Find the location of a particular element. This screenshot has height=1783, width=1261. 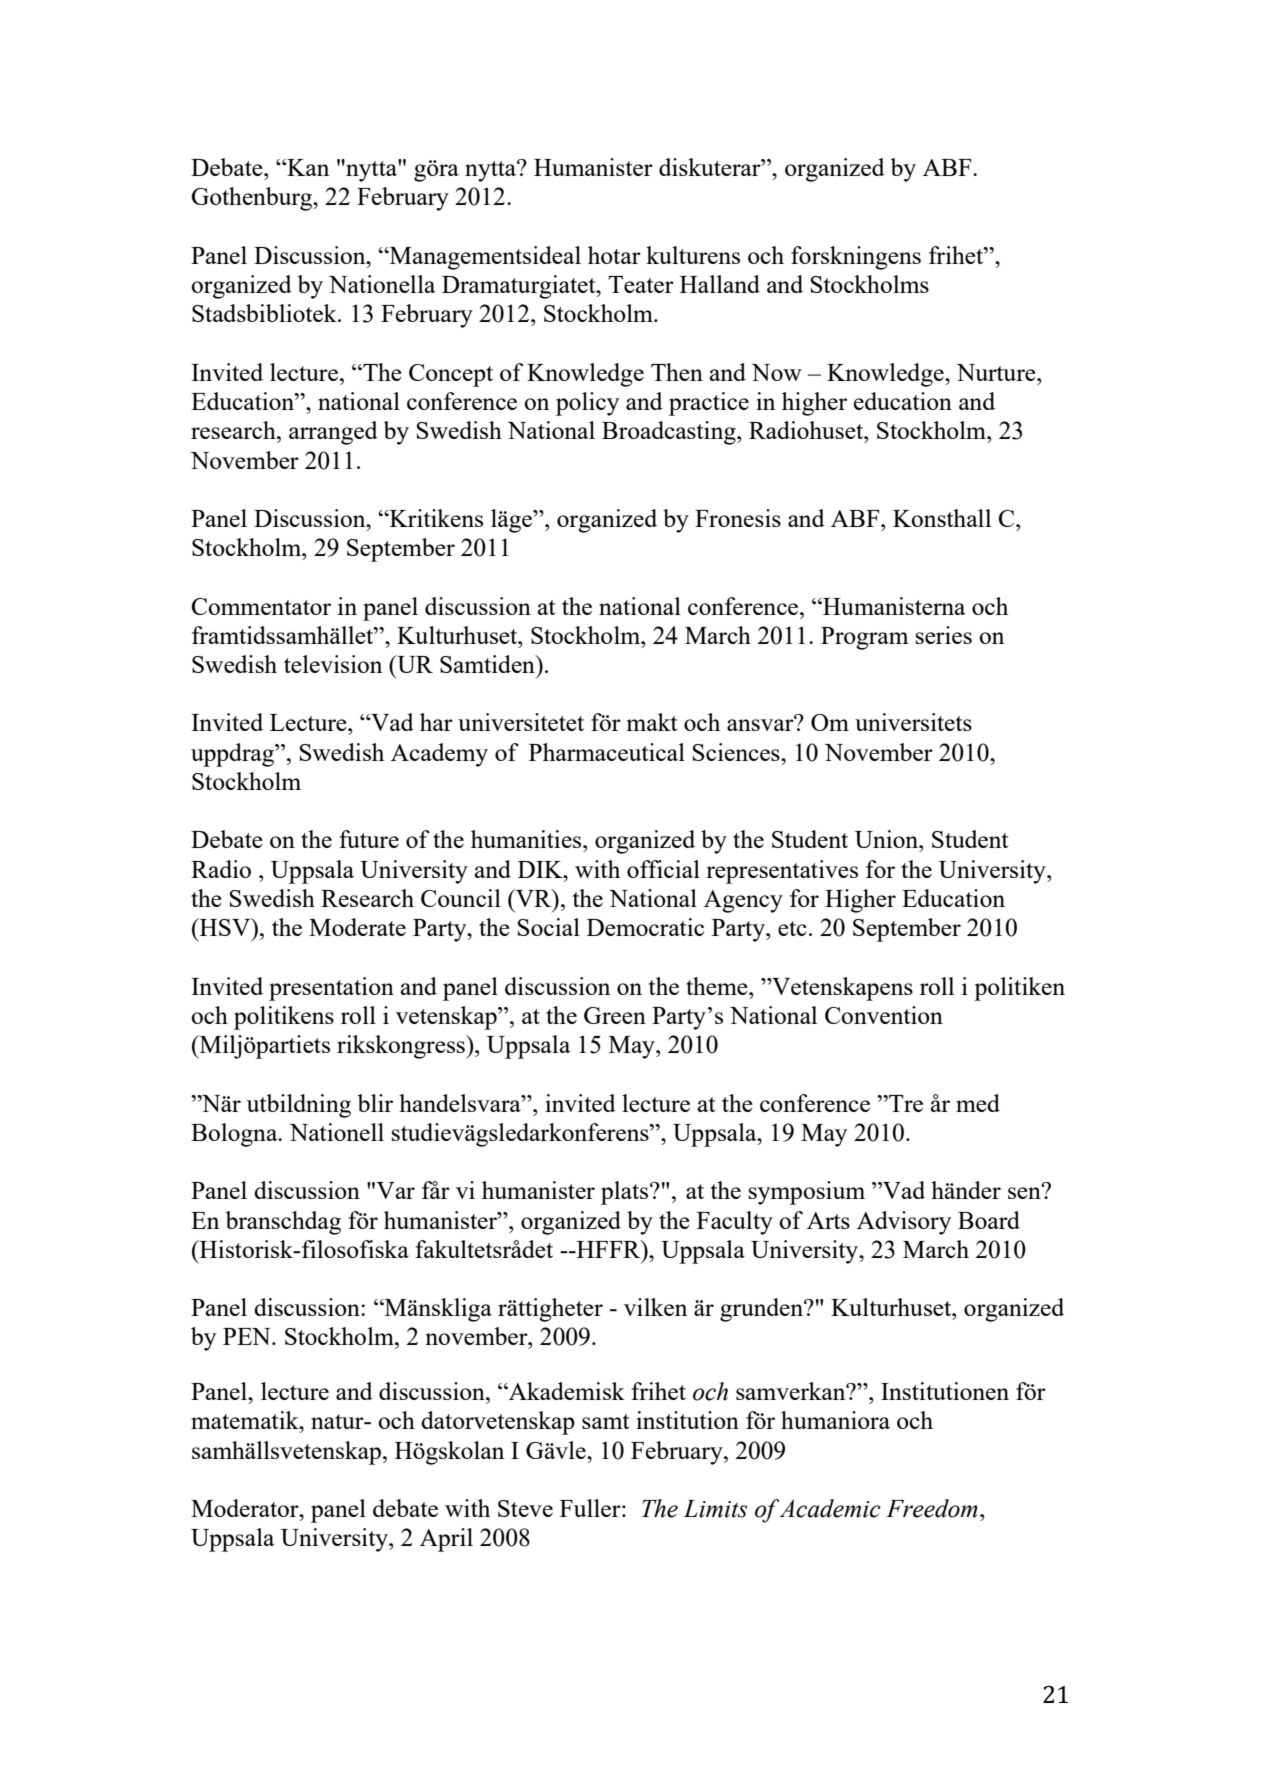

presentation is located at coordinates (331, 989).
